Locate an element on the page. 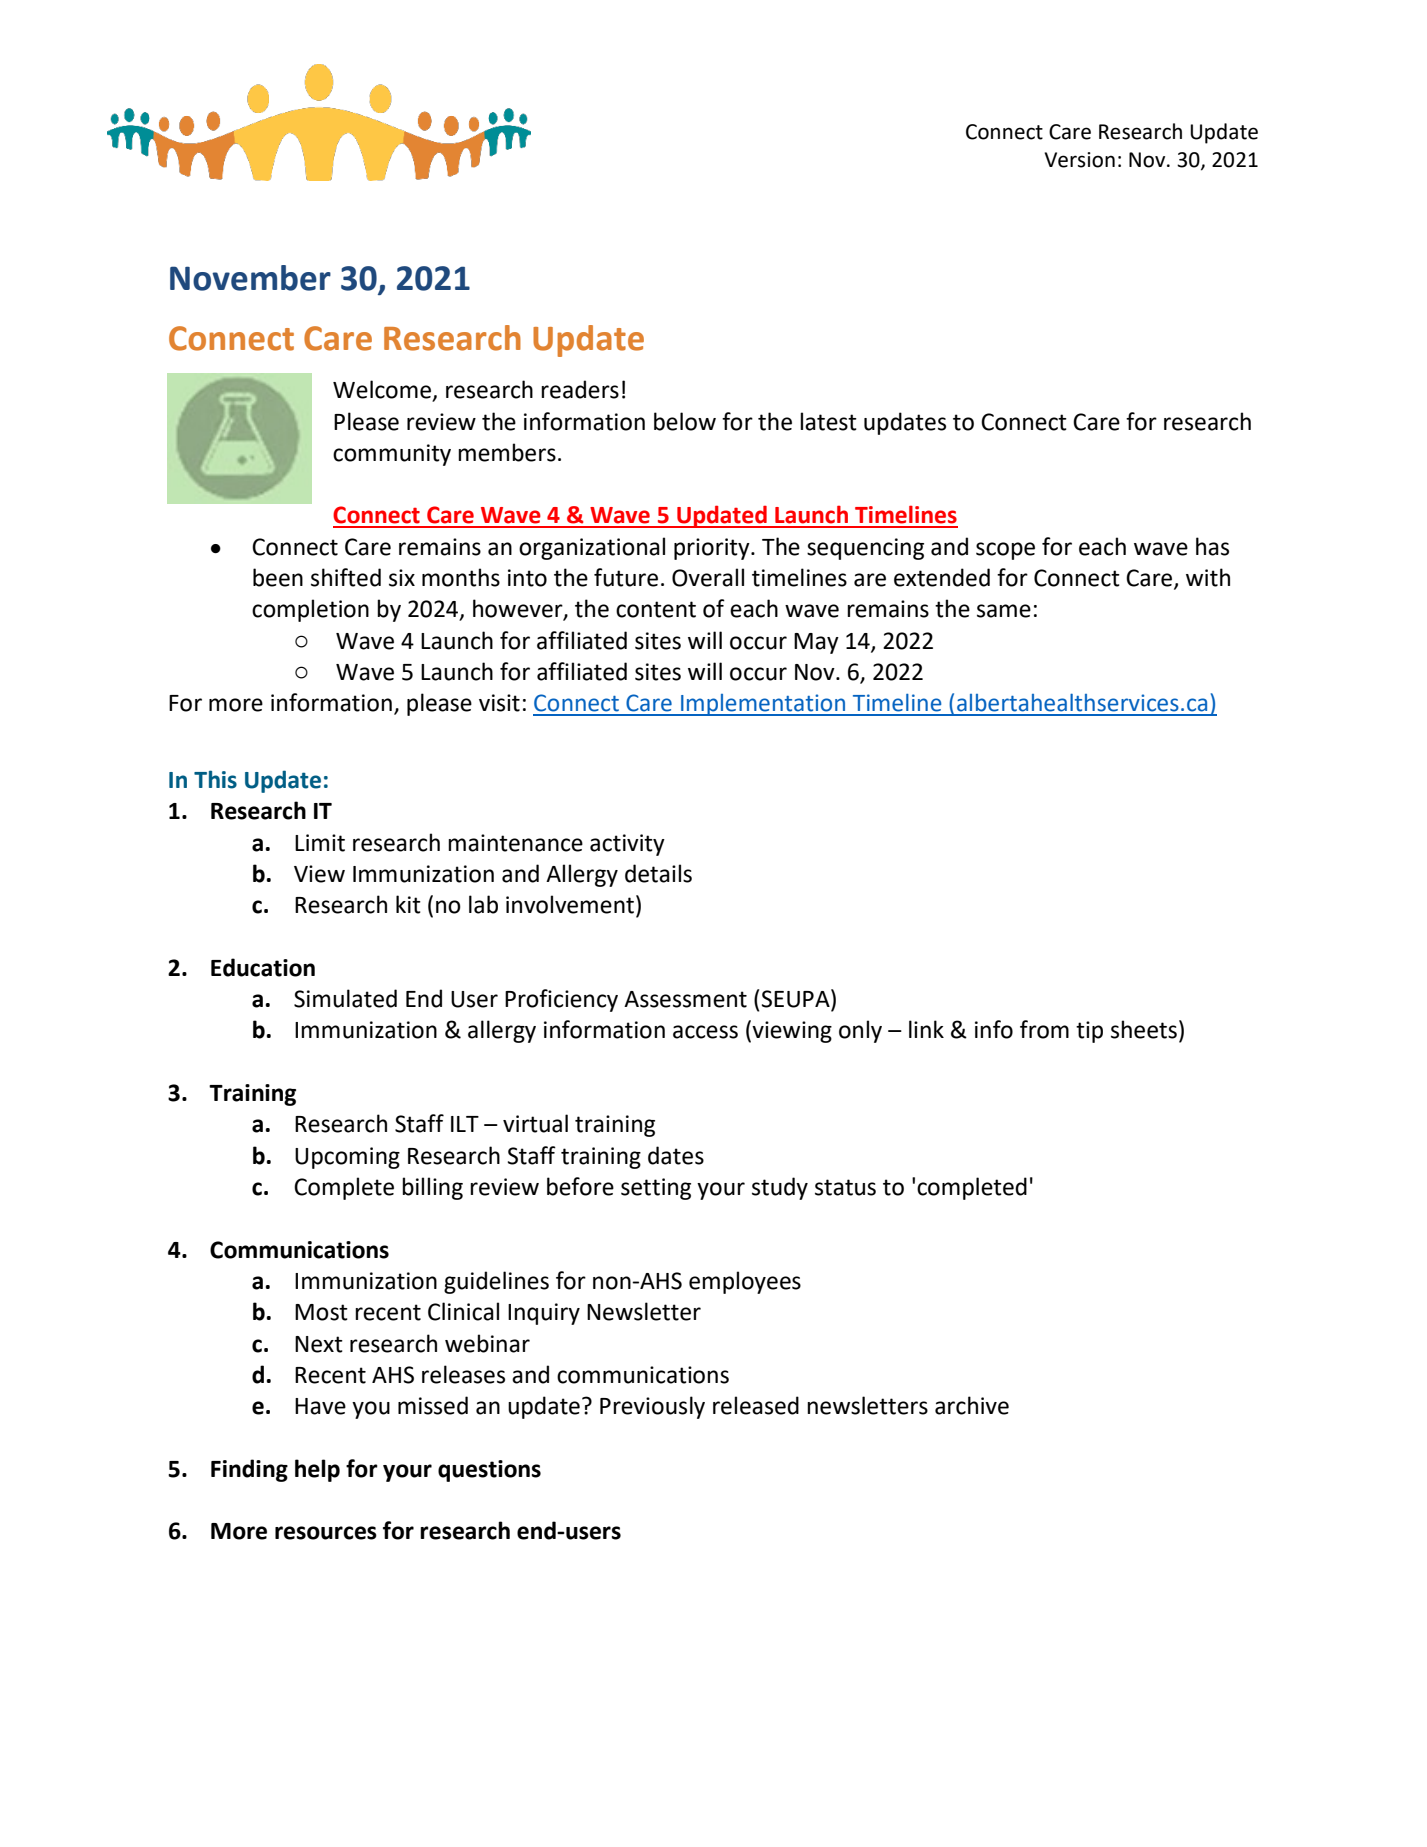 The width and height of the image is (1427, 1847). Limit is located at coordinates (320, 843).
